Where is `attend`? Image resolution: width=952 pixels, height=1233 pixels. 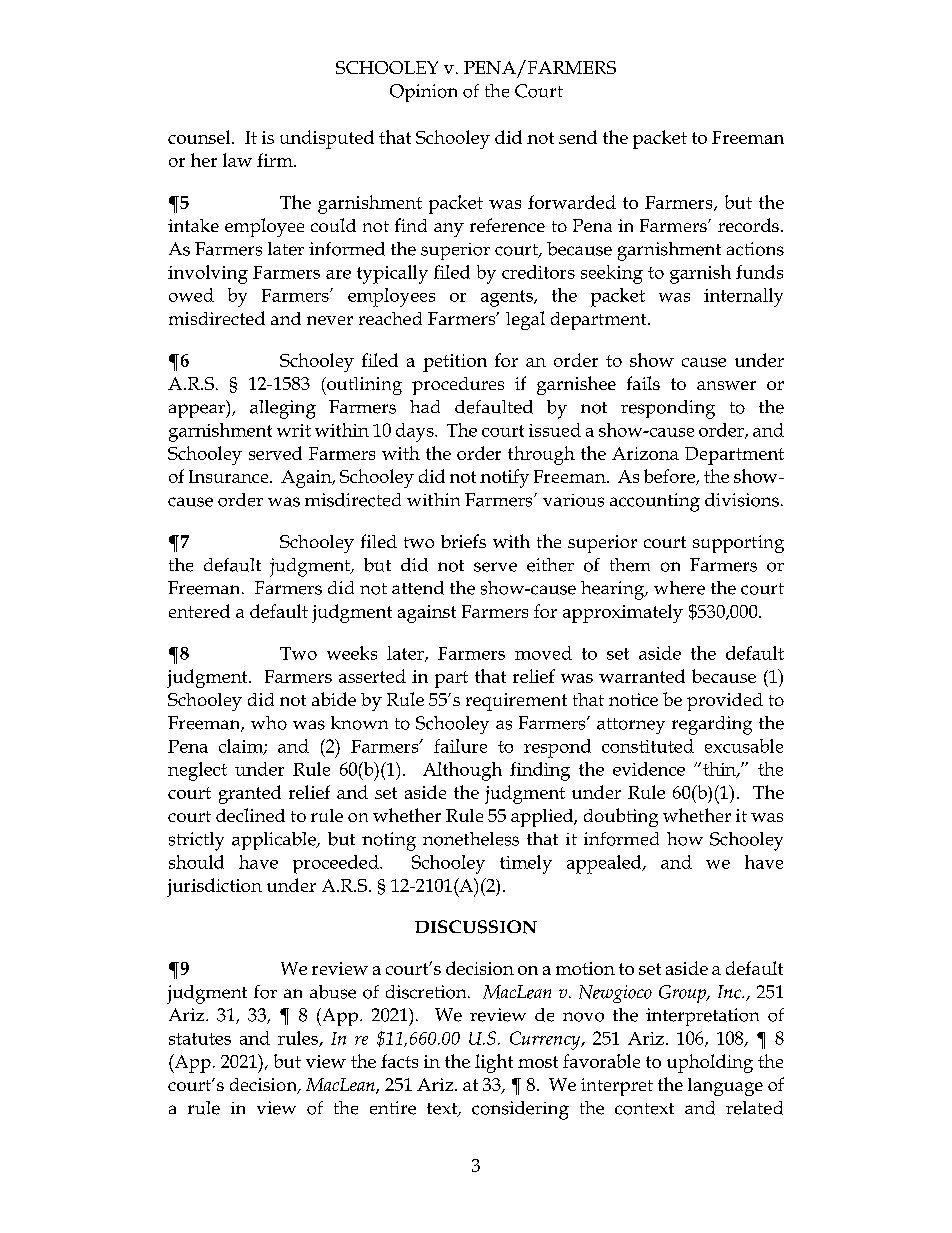 attend is located at coordinates (418, 588).
